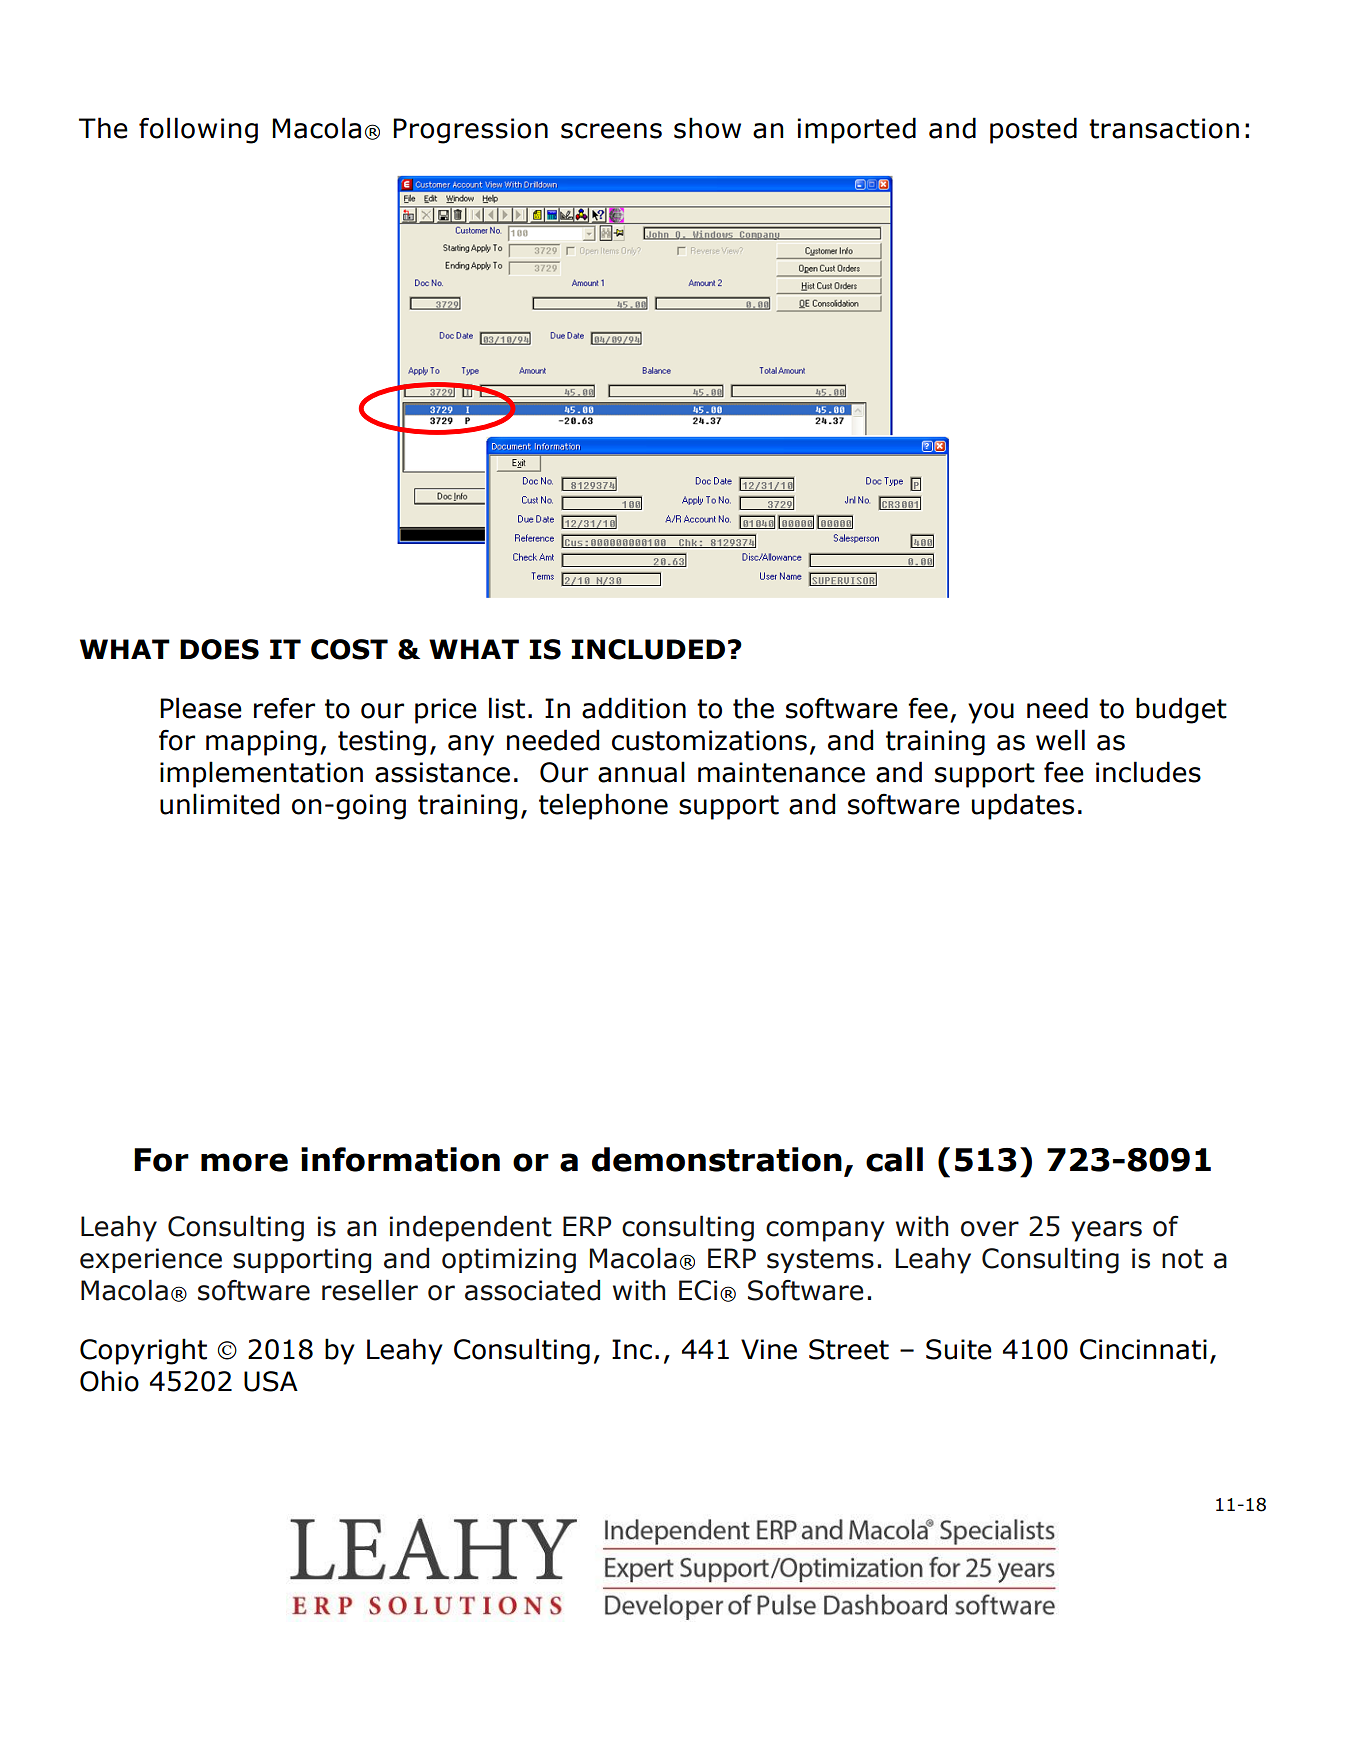 This screenshot has width=1346, height=1741. I want to click on screens, so click(611, 131).
